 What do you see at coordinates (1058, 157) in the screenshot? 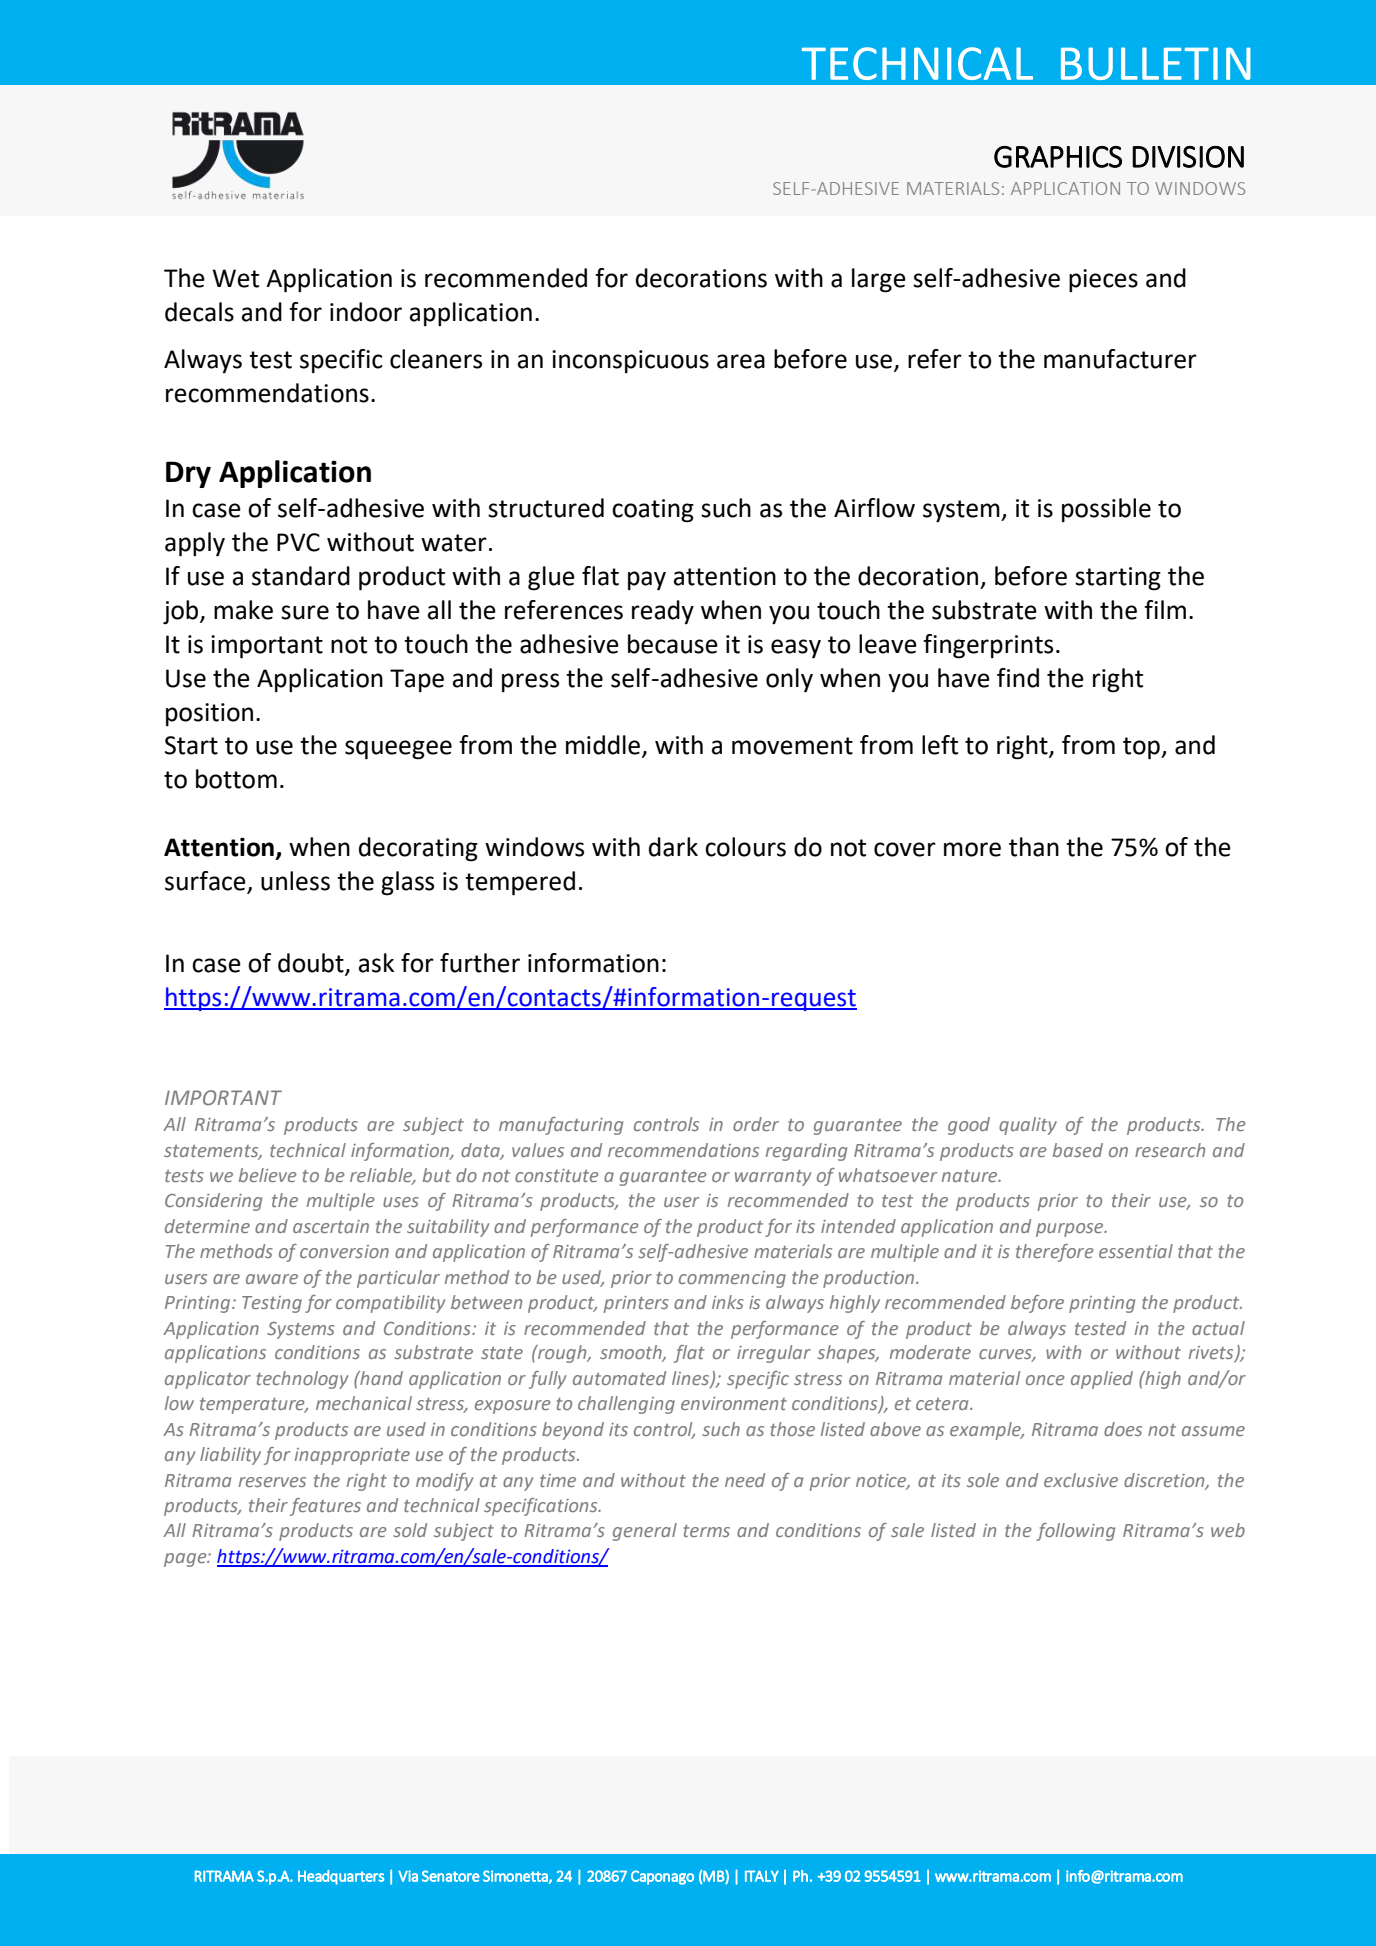
I see `GRAPHICS` at bounding box center [1058, 157].
